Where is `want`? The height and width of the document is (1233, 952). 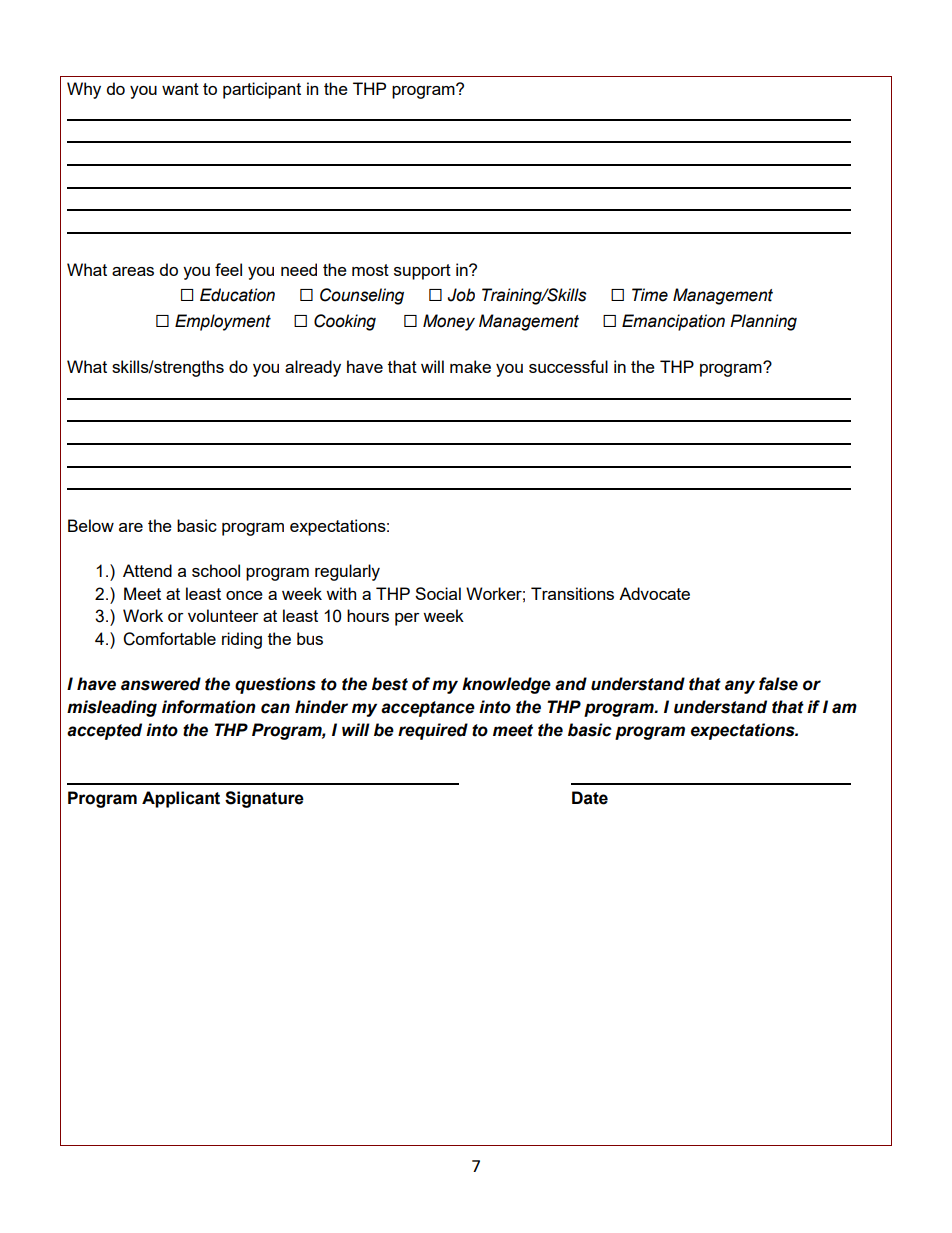 want is located at coordinates (180, 89).
